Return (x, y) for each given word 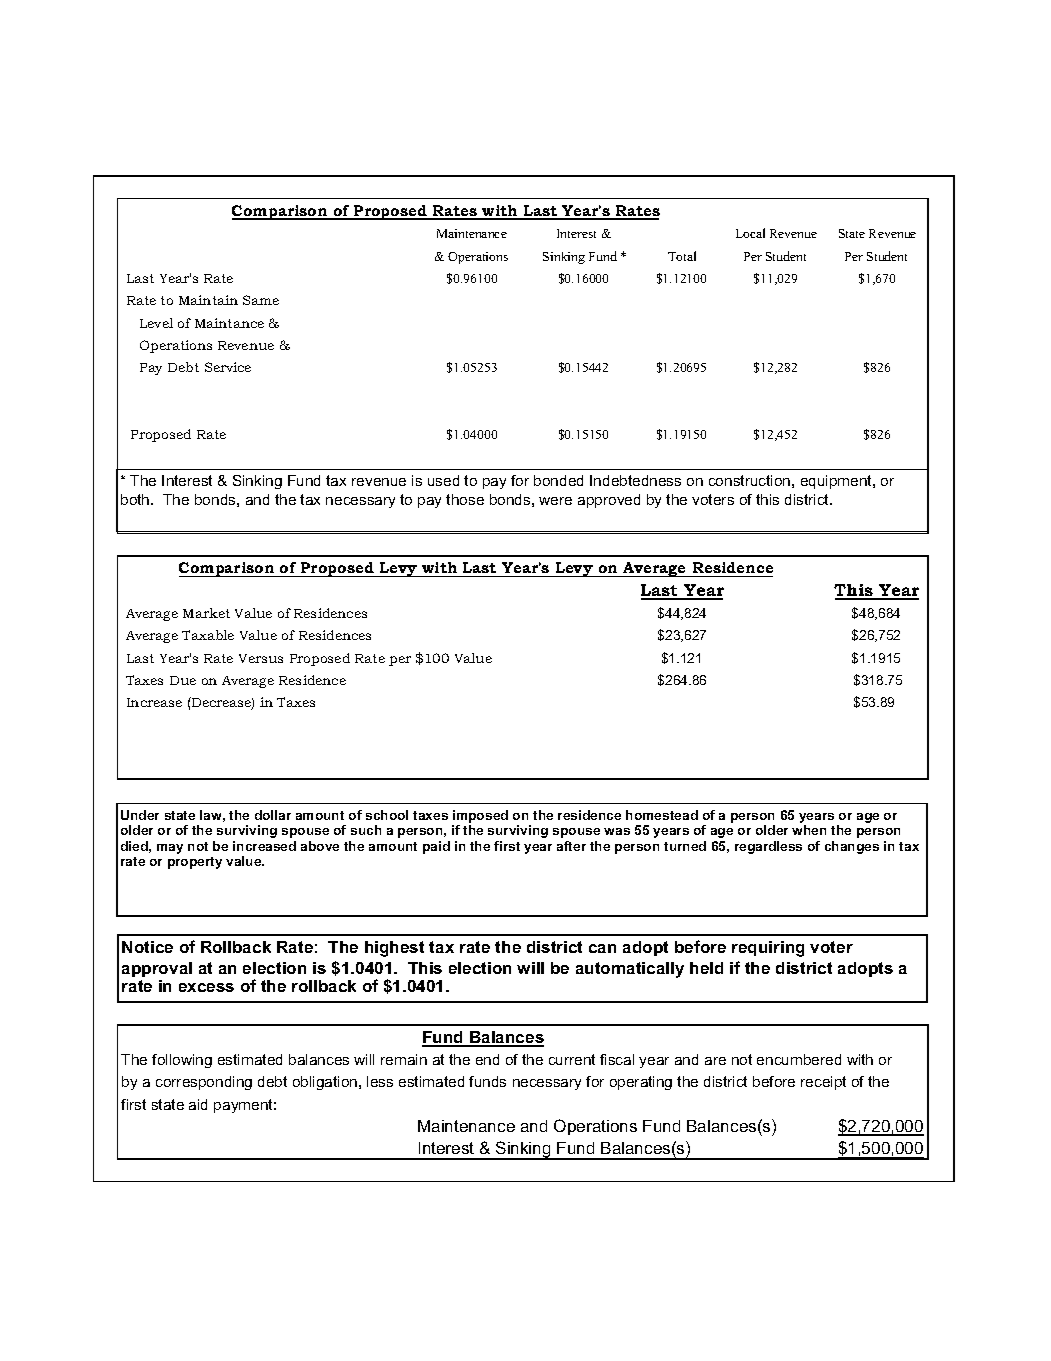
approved (609, 501)
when (809, 830)
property (195, 863)
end (487, 1059)
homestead (662, 815)
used (443, 480)
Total (682, 256)
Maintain (208, 300)
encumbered (799, 1059)
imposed (480, 816)
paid (436, 847)
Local (750, 233)
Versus (261, 658)
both (136, 499)
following (182, 1061)
